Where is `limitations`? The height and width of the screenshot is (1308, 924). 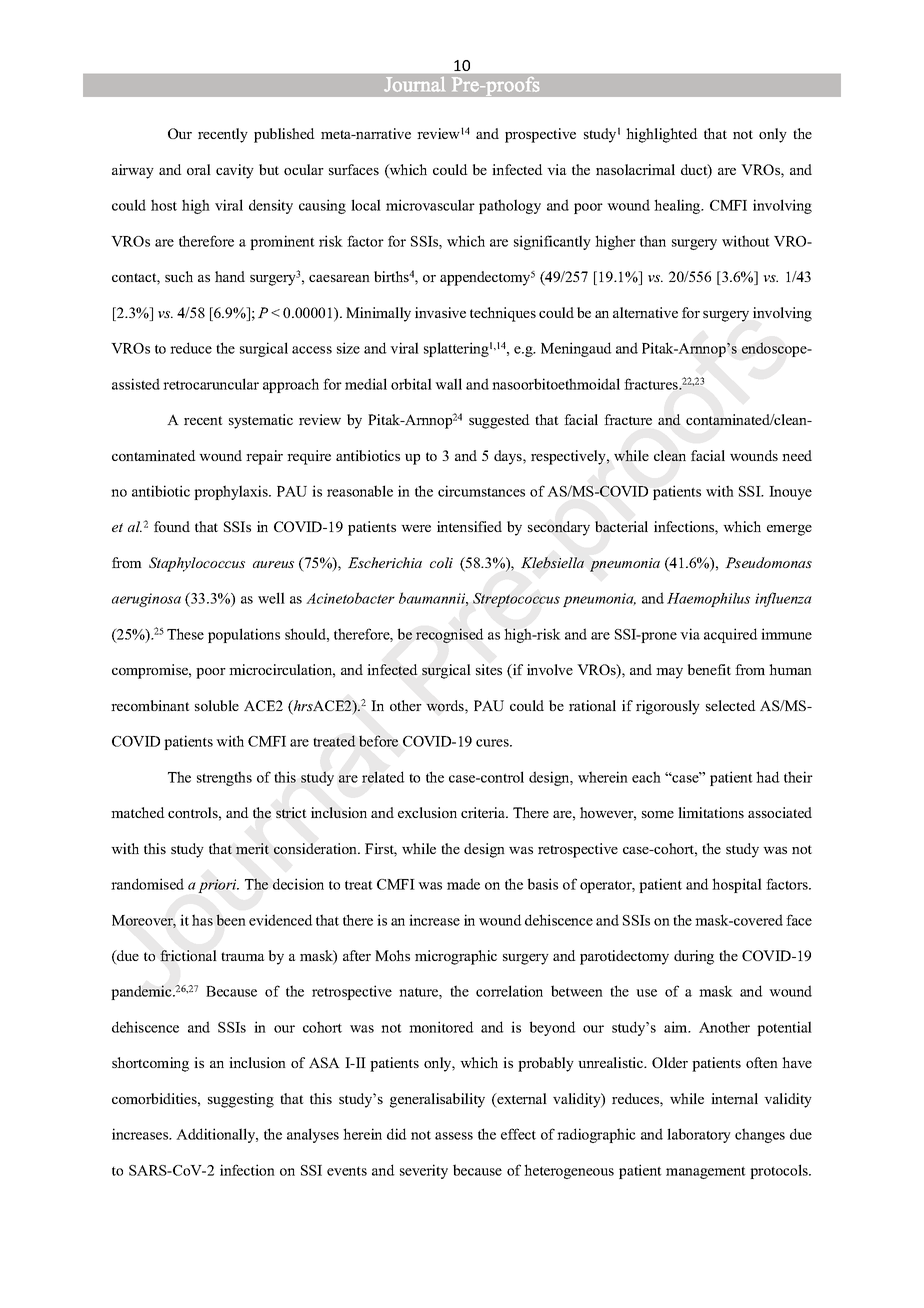 limitations is located at coordinates (711, 812).
